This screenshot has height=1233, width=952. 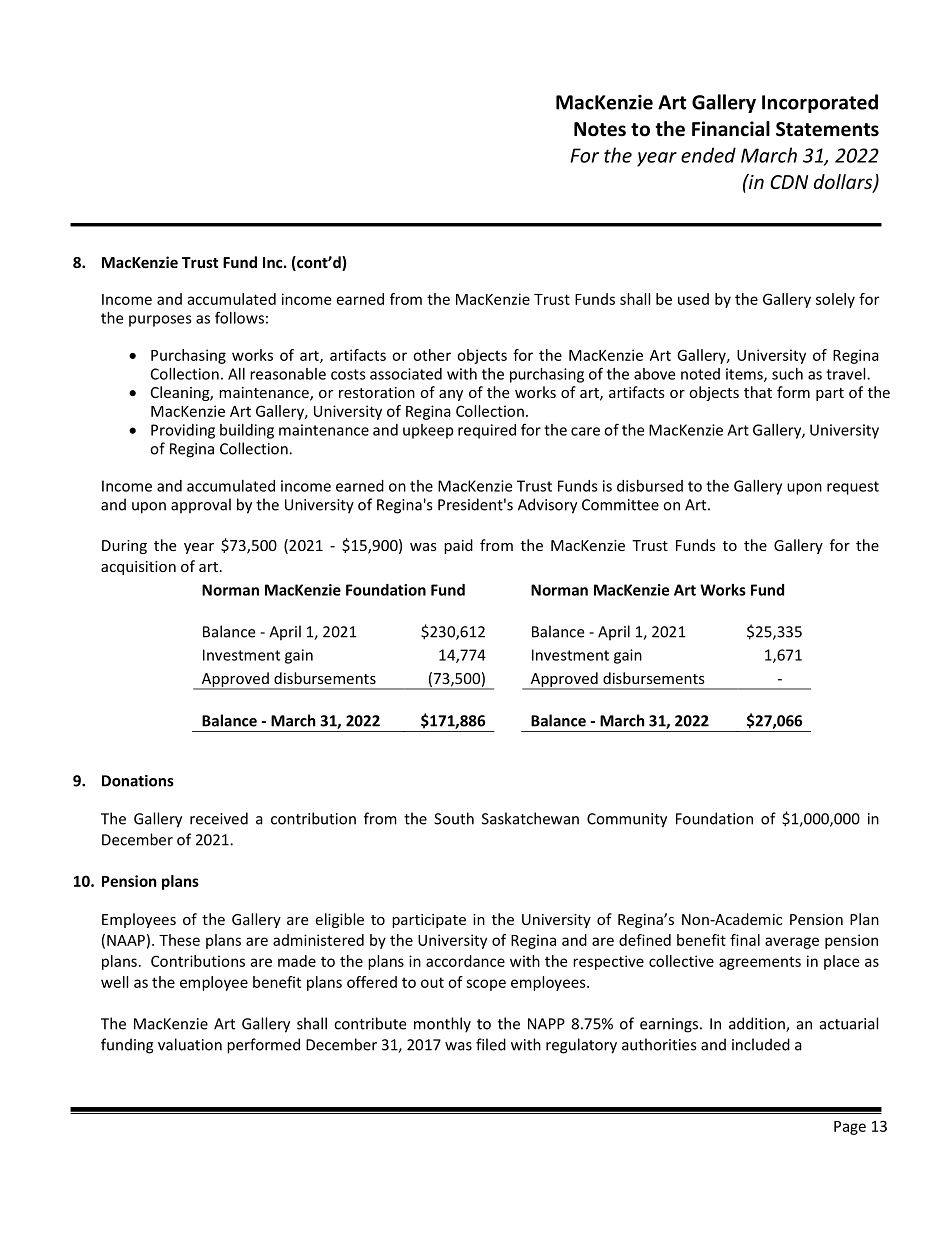 What do you see at coordinates (758, 392) in the screenshot?
I see `that` at bounding box center [758, 392].
